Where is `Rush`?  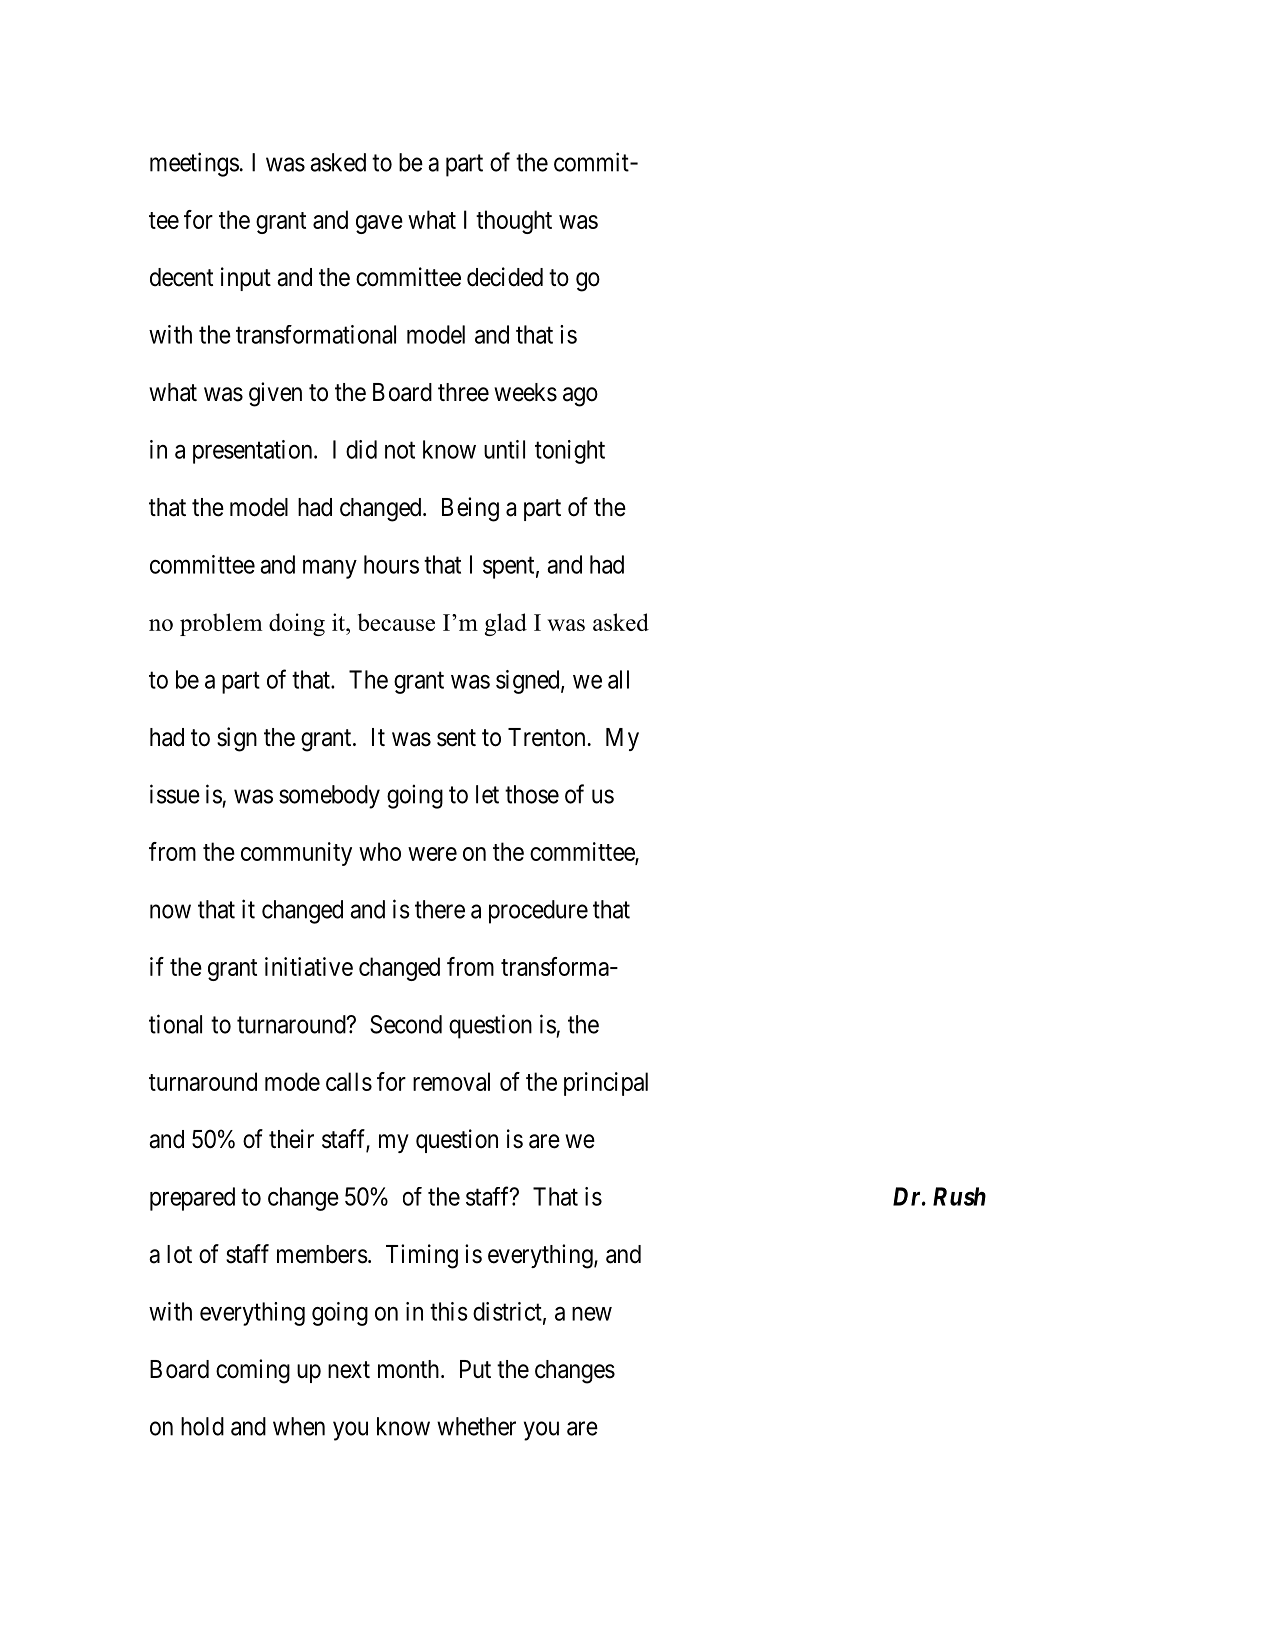 Rush is located at coordinates (959, 1196).
